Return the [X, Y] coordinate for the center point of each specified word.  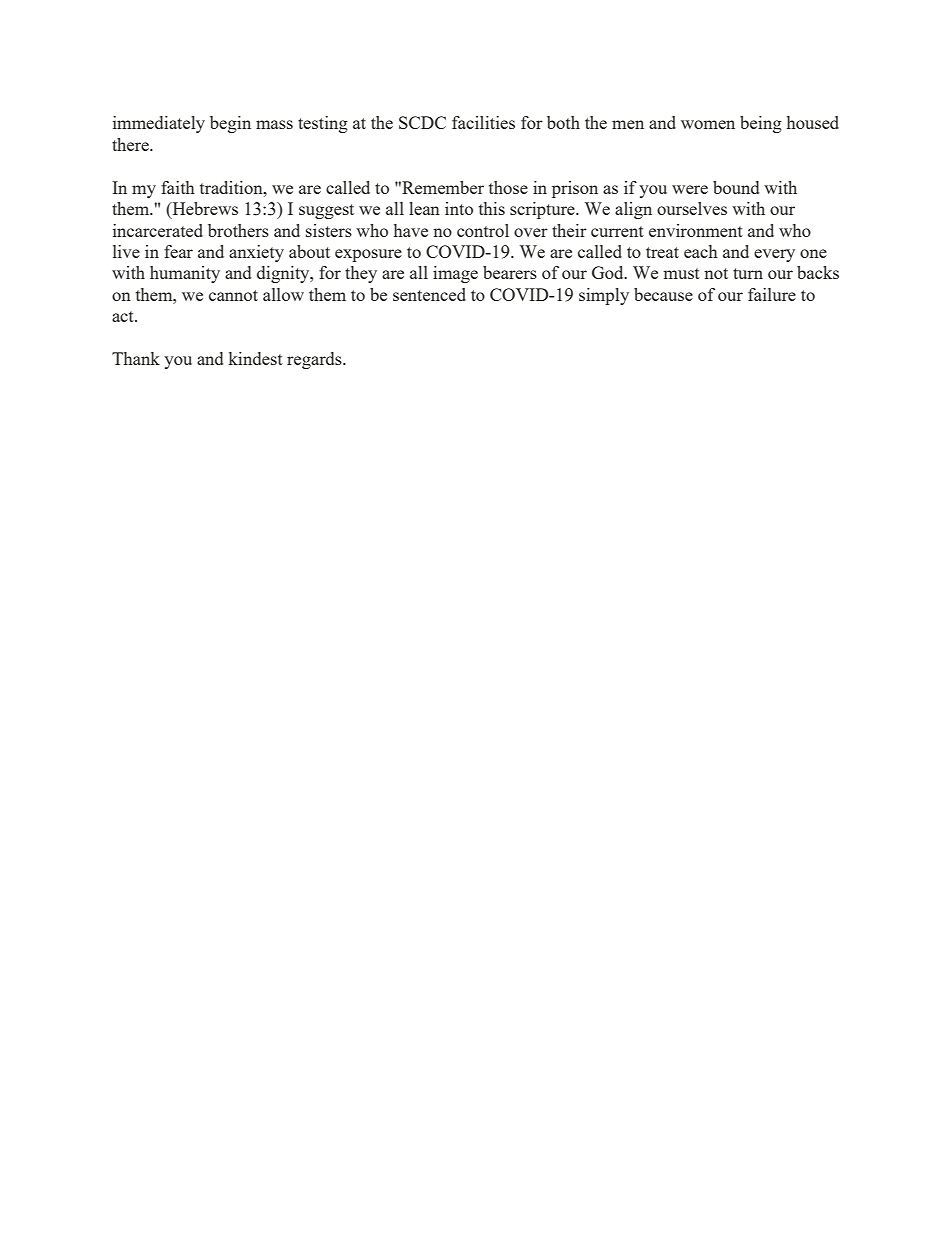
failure [772, 294]
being [761, 124]
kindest [255, 358]
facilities [483, 122]
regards [315, 360]
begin [230, 124]
